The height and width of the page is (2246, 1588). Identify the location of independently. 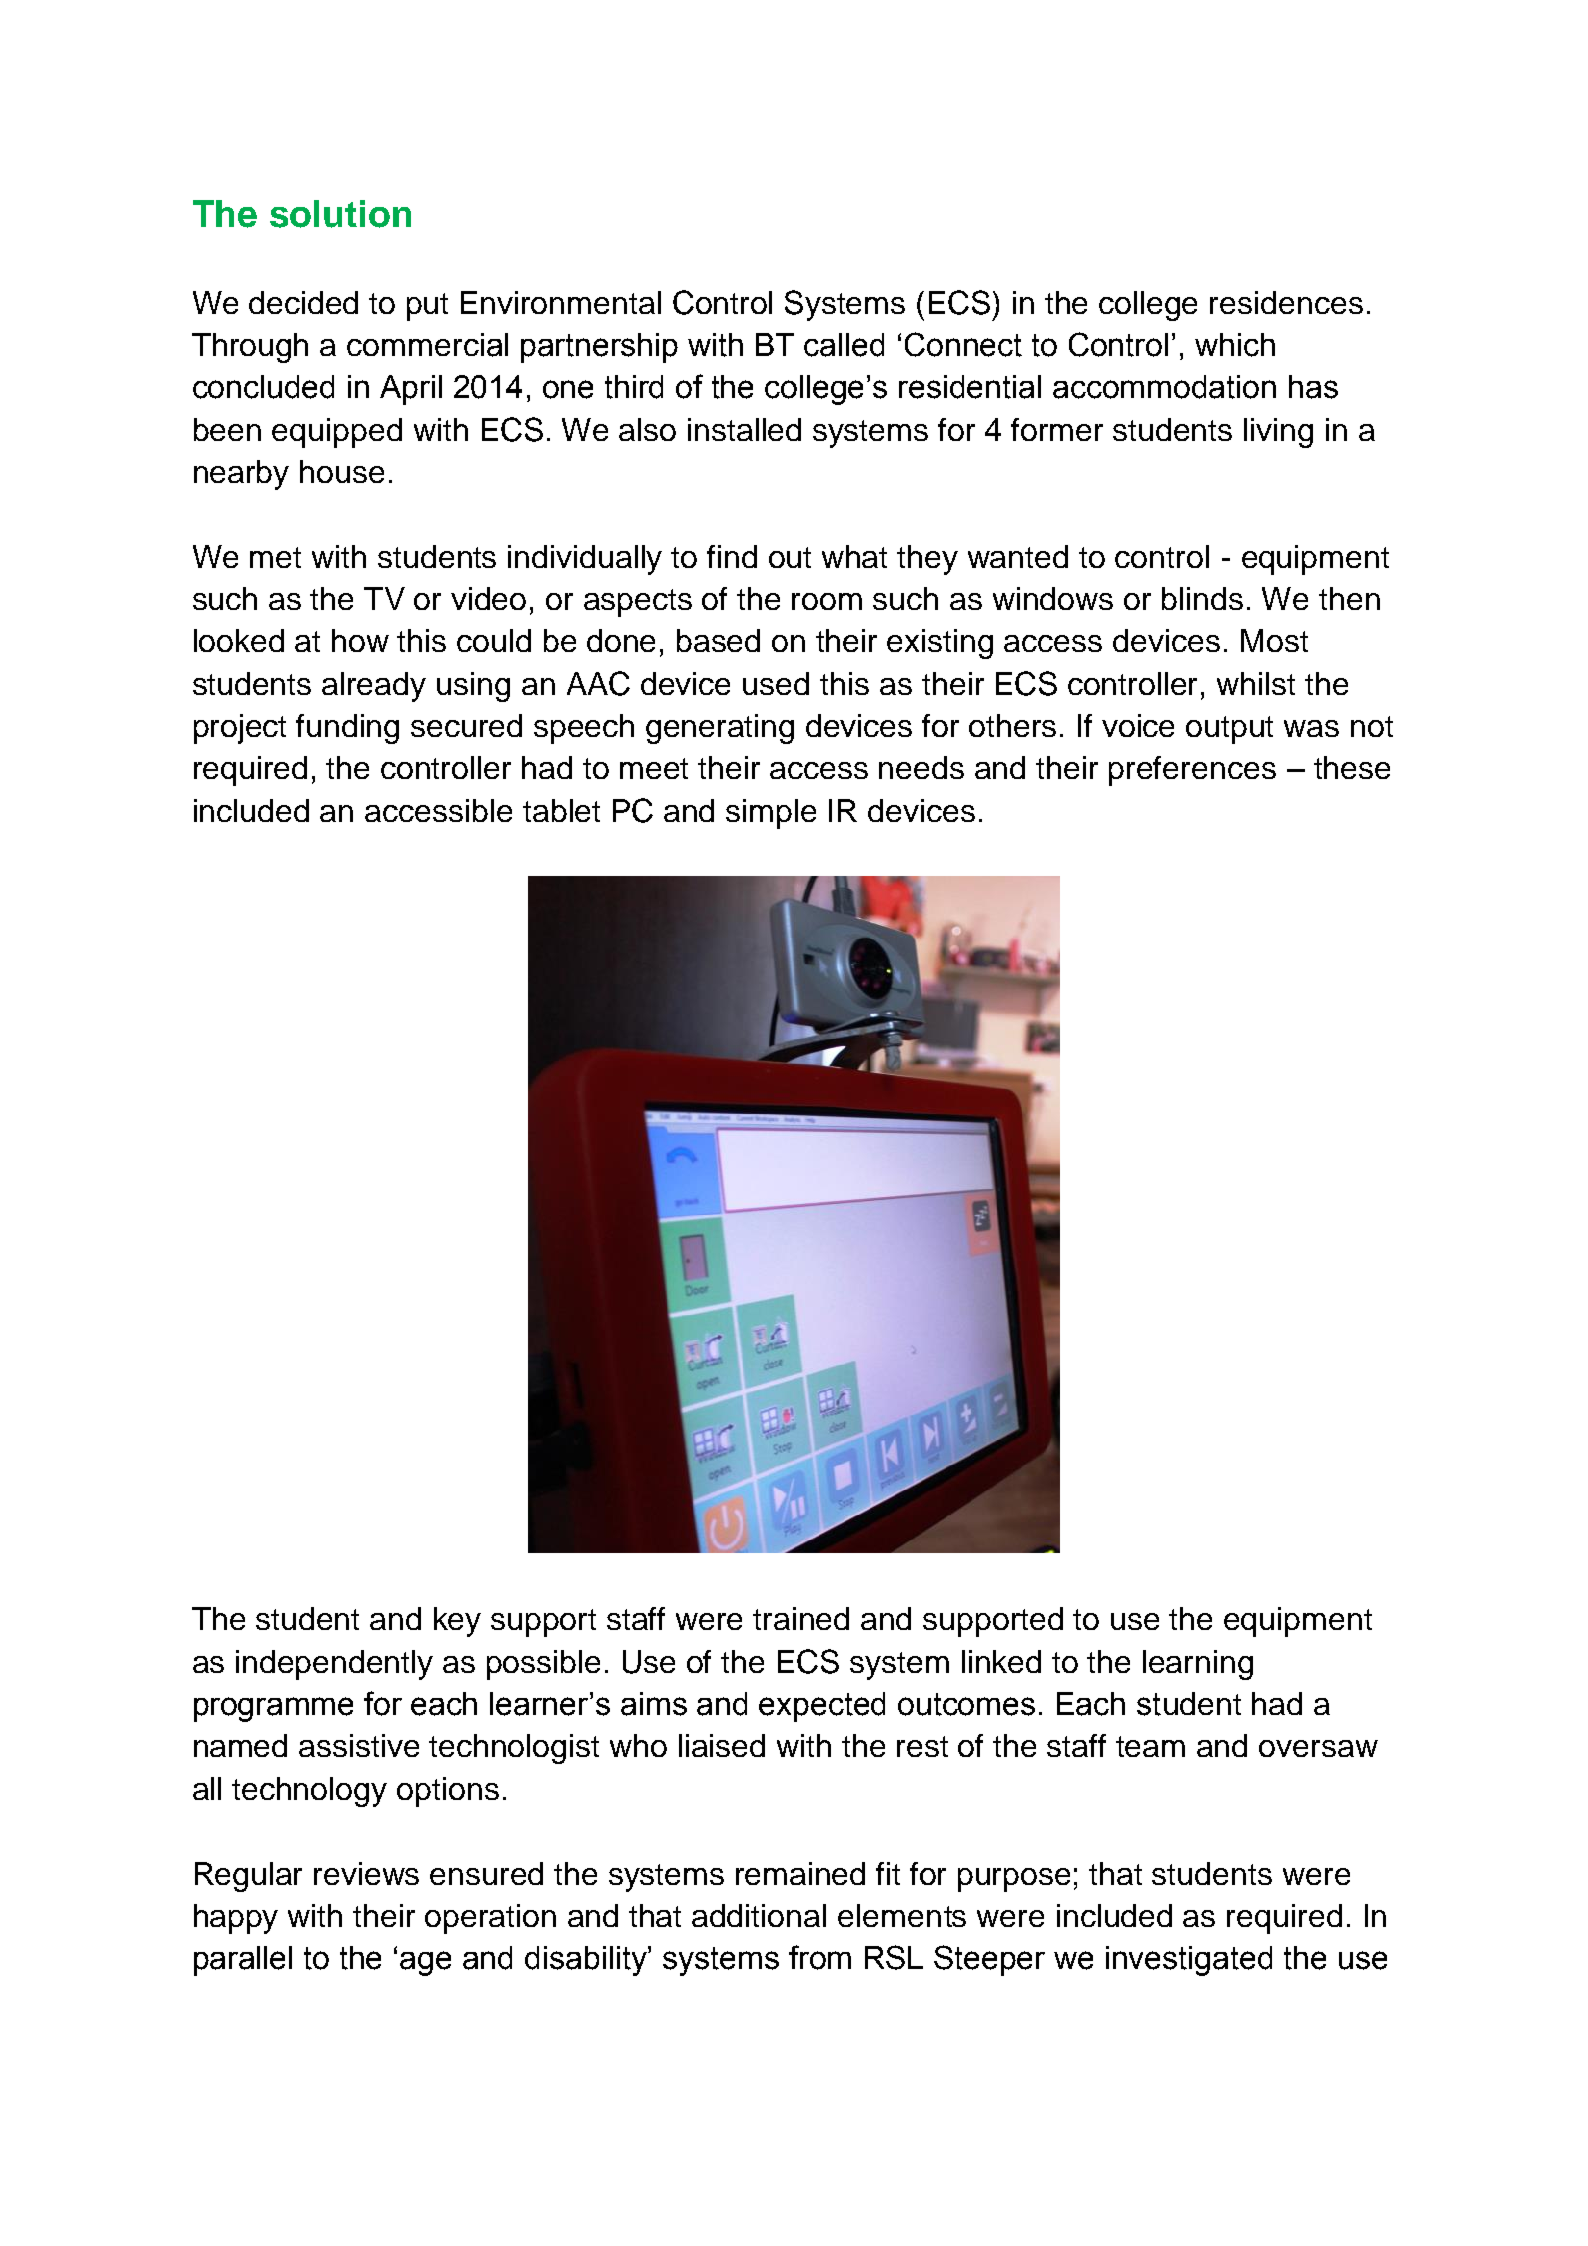
(334, 1665).
